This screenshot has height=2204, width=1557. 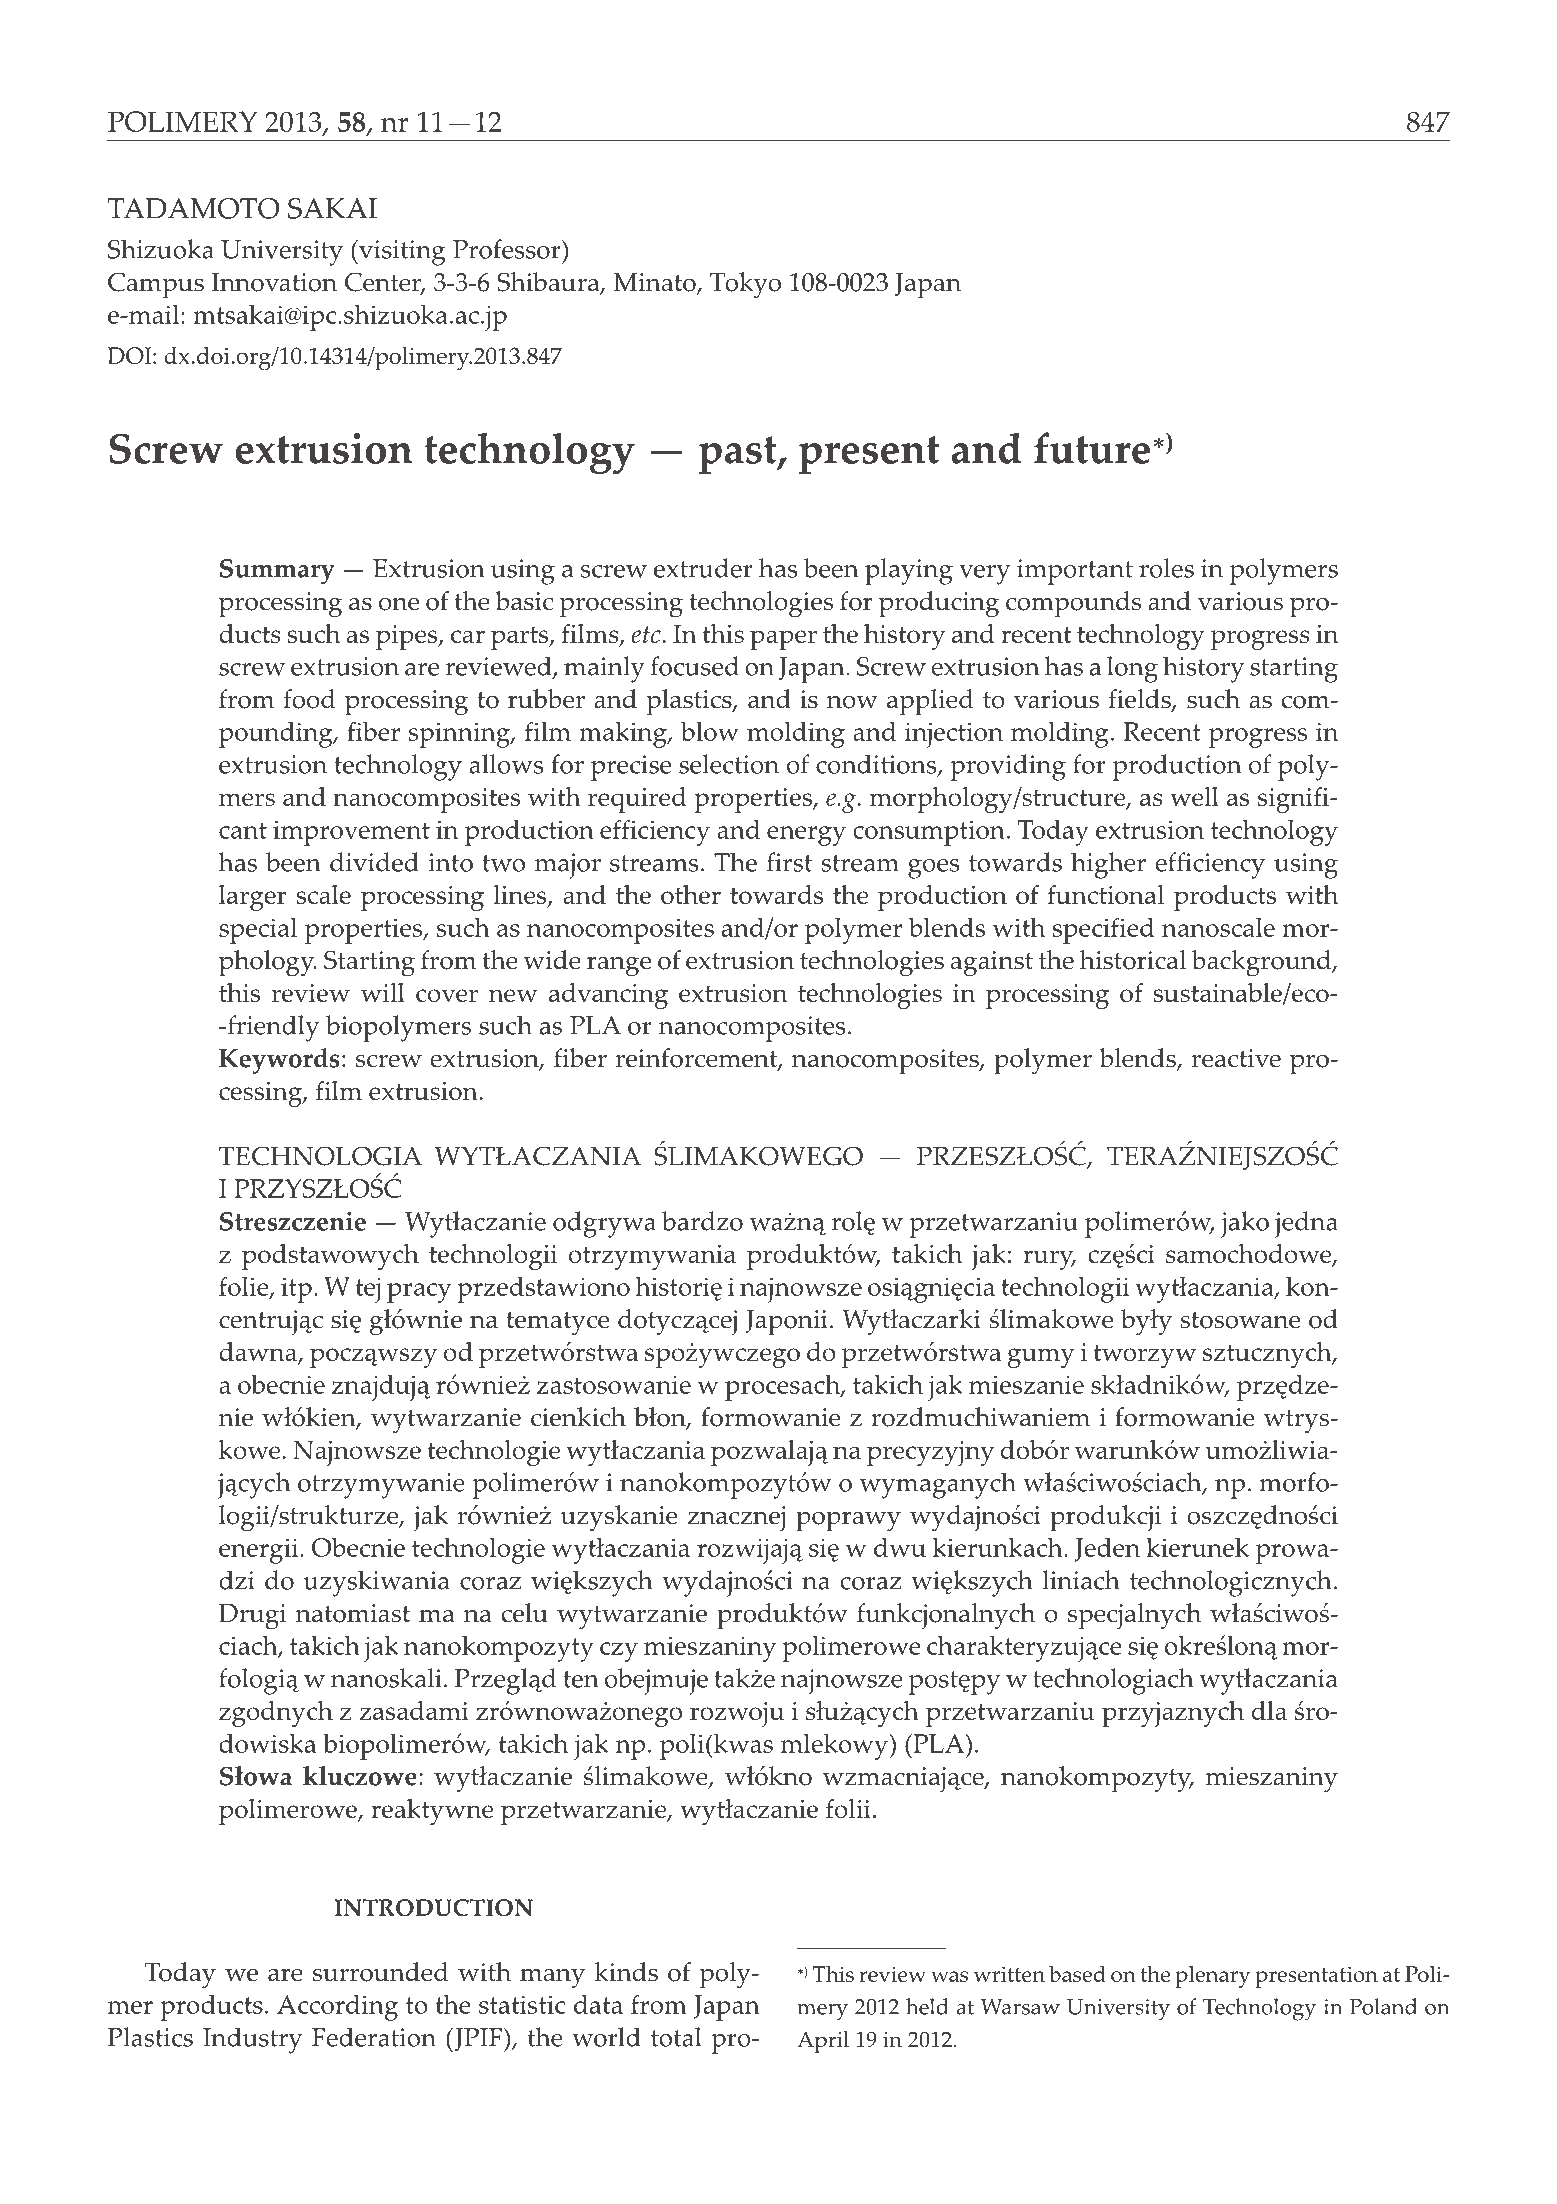 What do you see at coordinates (1236, 1058) in the screenshot?
I see `reactive` at bounding box center [1236, 1058].
